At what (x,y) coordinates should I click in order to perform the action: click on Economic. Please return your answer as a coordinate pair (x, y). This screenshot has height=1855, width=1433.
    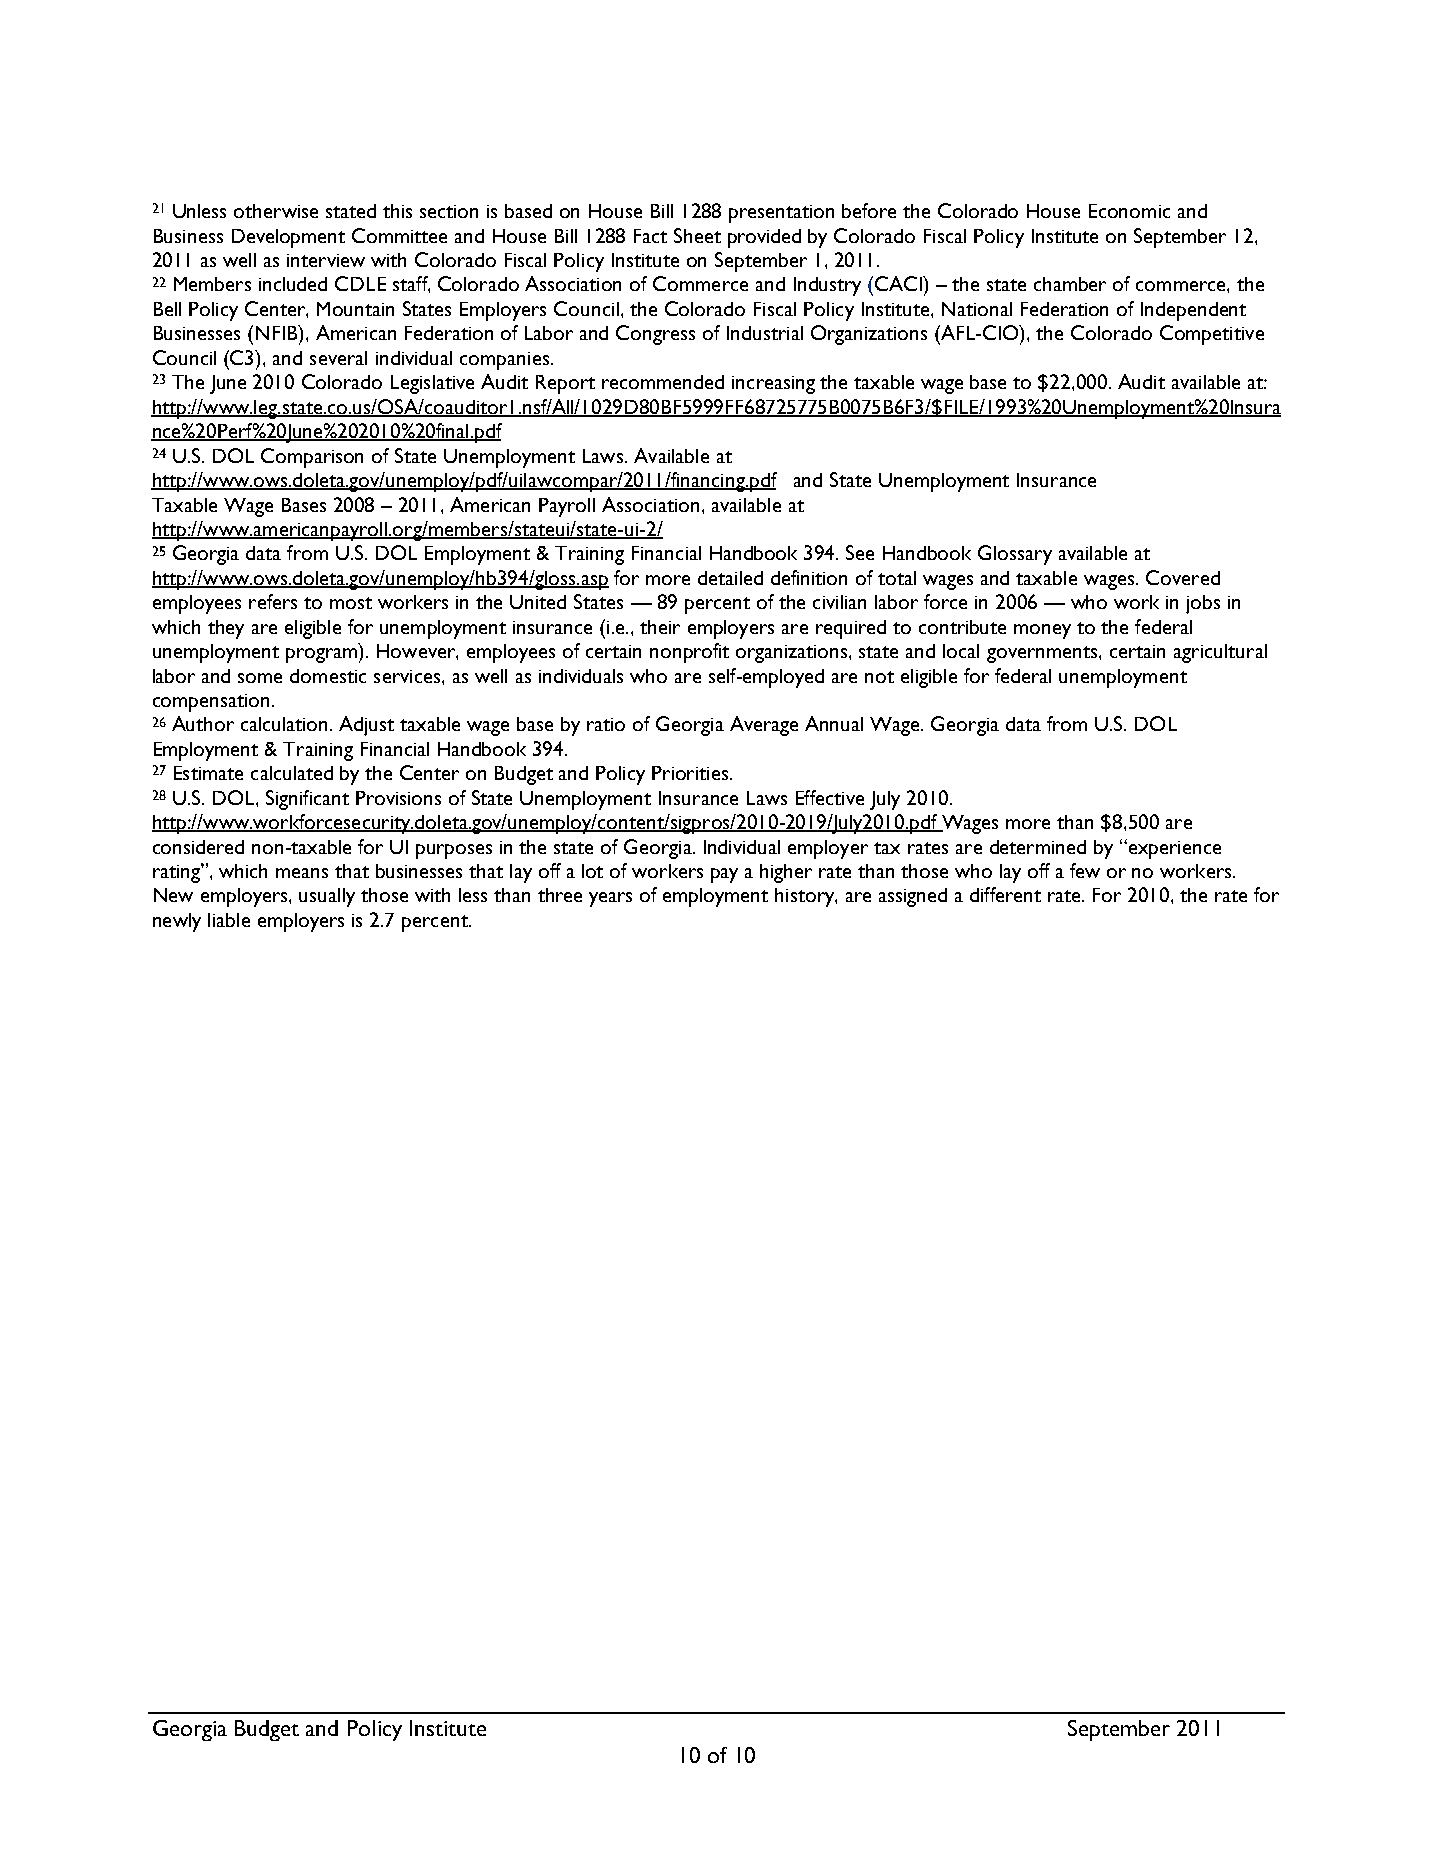
    Looking at the image, I should click on (1129, 211).
